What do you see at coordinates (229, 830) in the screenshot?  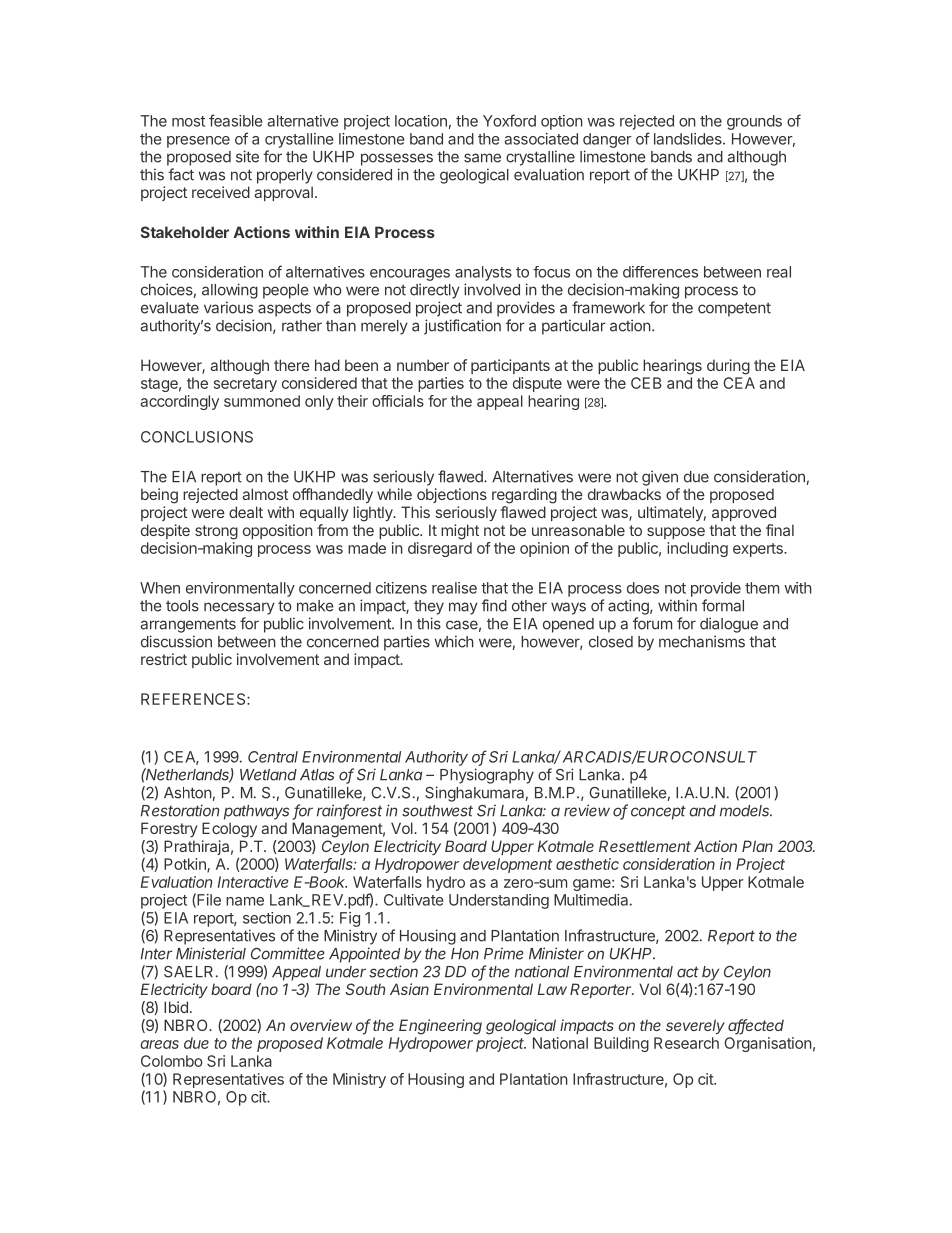 I see `Ecology` at bounding box center [229, 830].
